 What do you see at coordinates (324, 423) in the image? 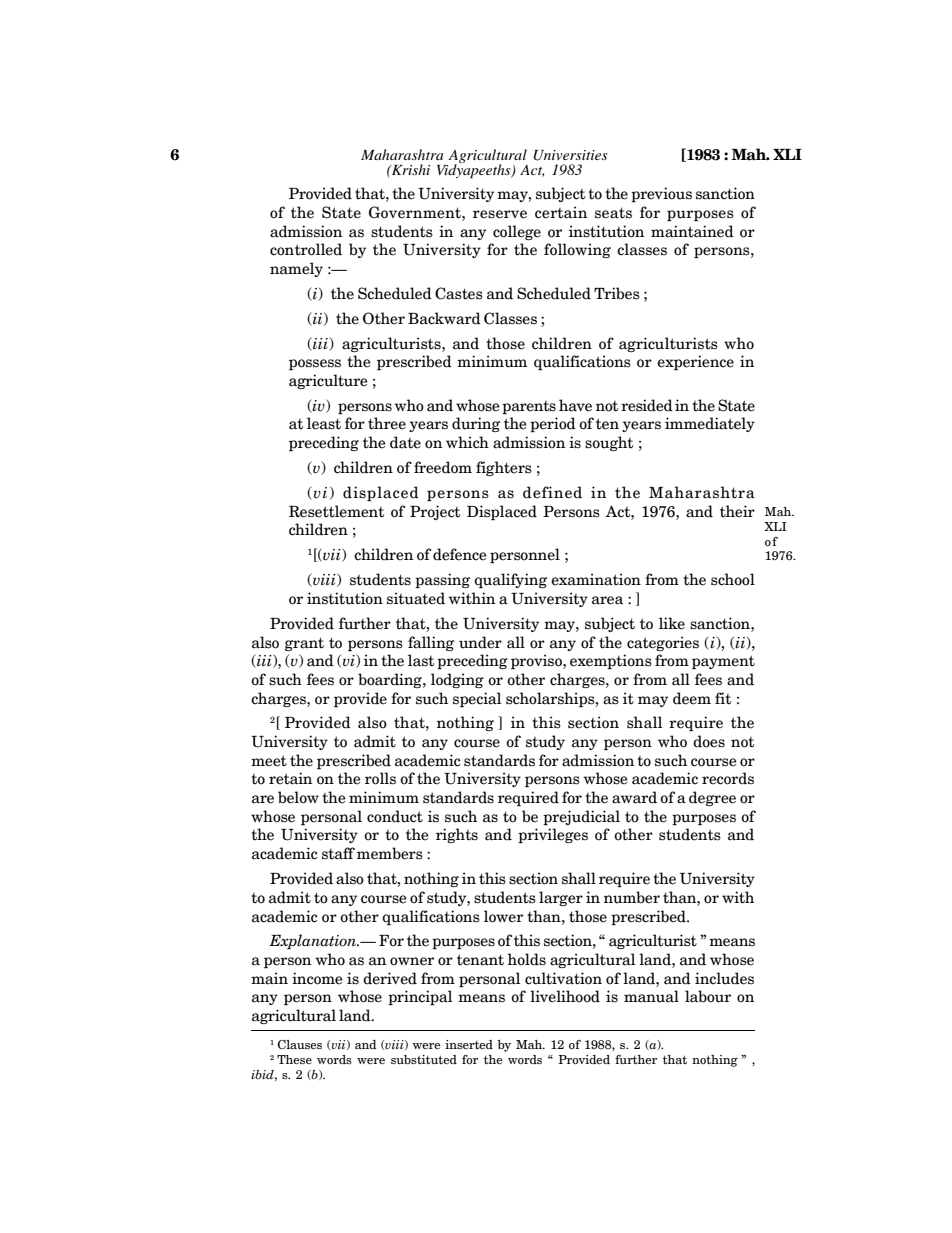
I see `least` at bounding box center [324, 423].
